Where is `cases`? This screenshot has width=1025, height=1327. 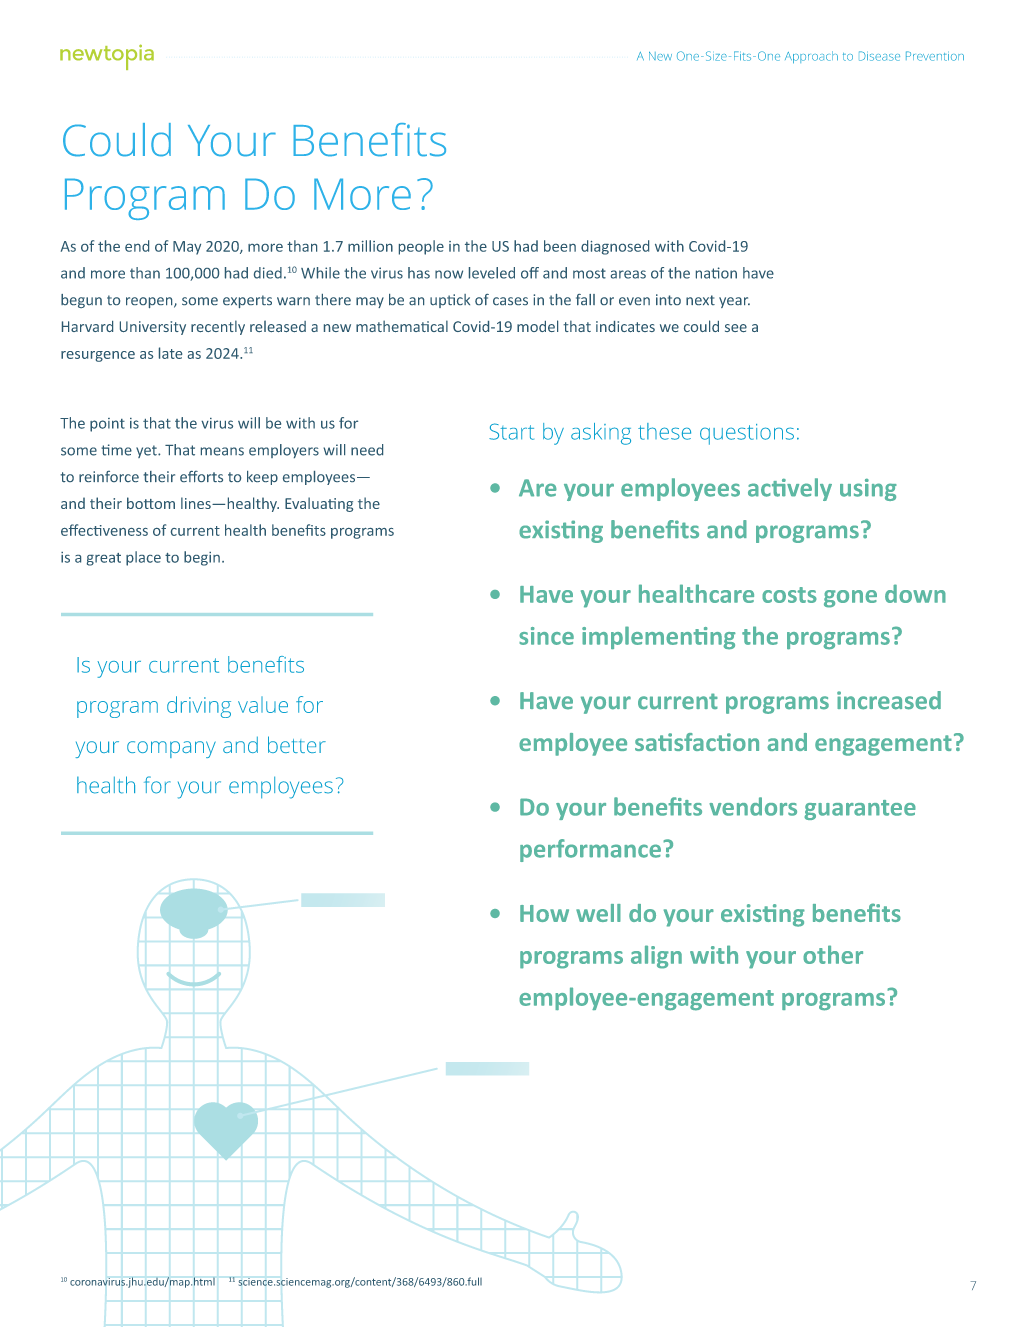 cases is located at coordinates (510, 301).
